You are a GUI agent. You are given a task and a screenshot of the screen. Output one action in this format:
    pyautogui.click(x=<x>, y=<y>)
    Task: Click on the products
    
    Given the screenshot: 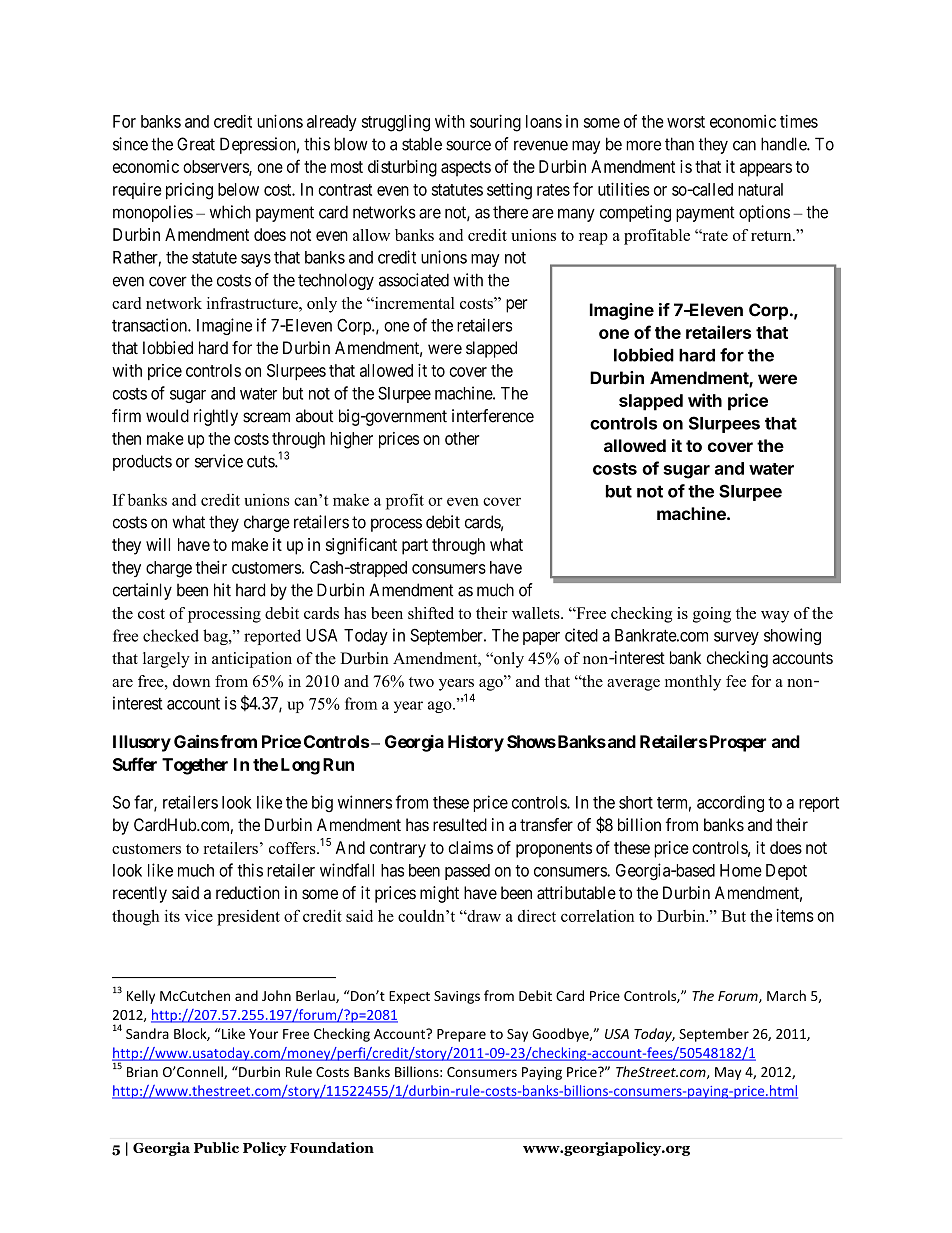 What is the action you would take?
    pyautogui.click(x=142, y=462)
